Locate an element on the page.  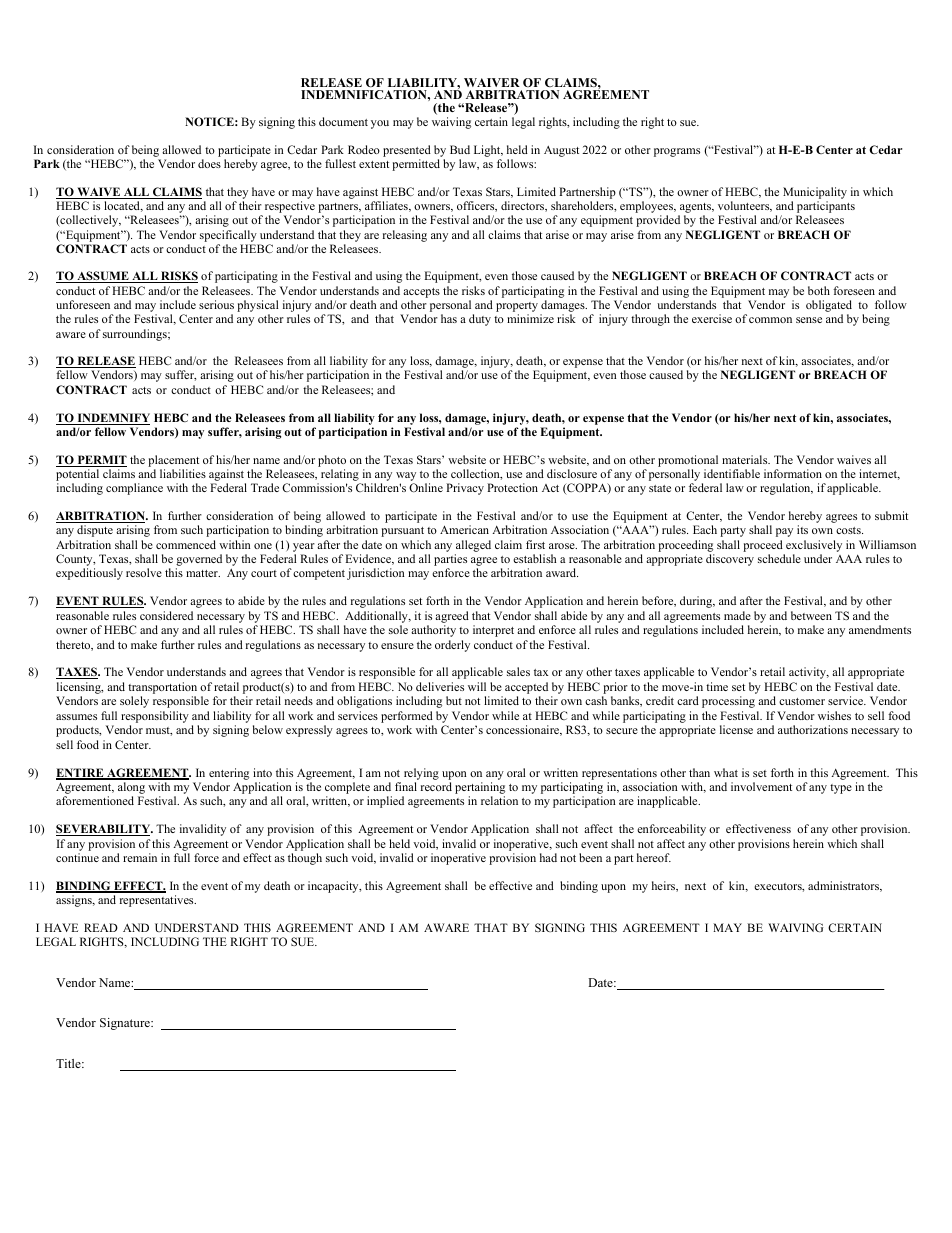
sense is located at coordinates (809, 320).
